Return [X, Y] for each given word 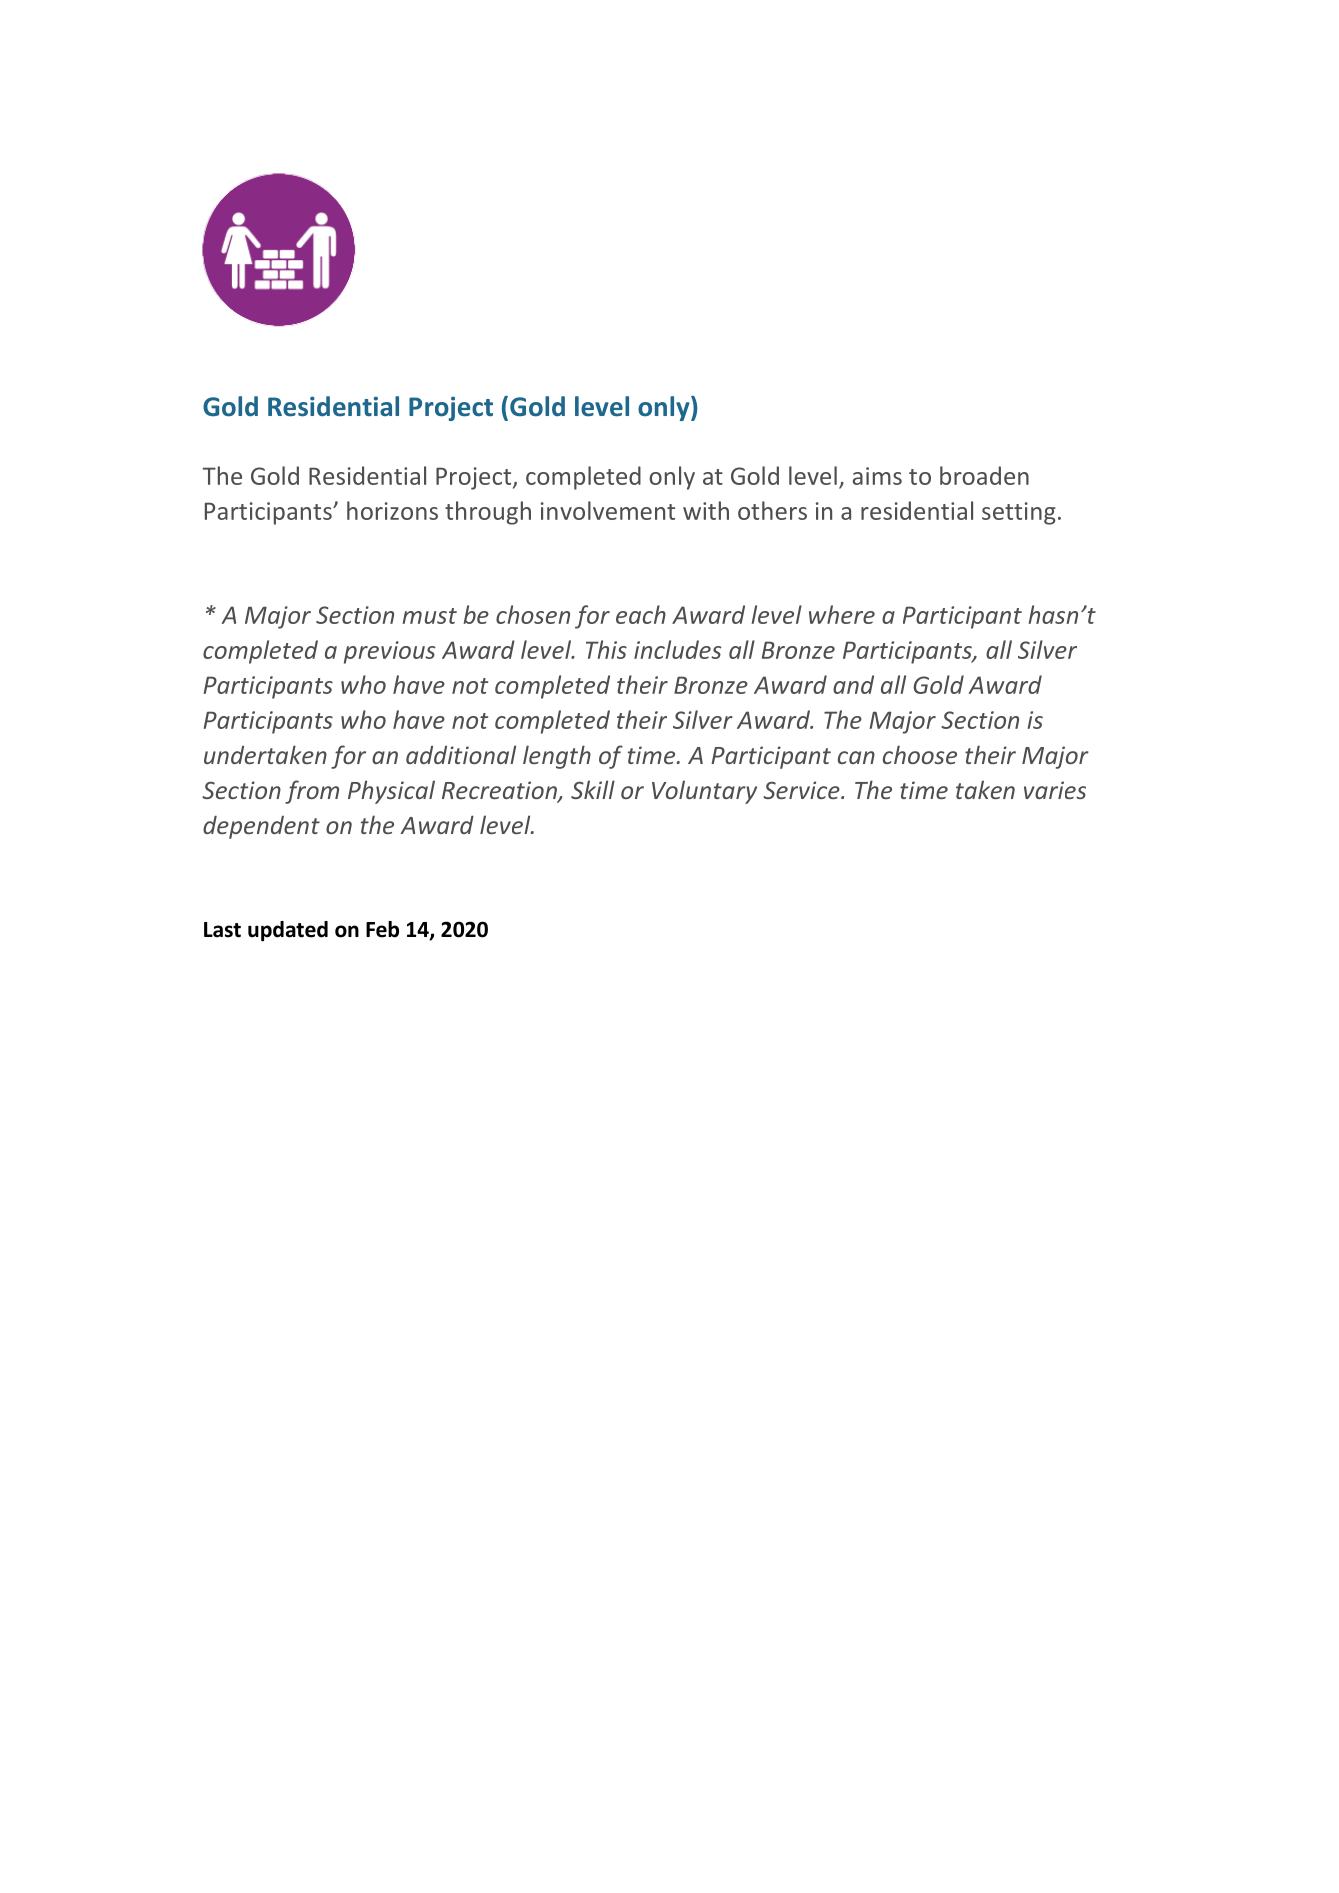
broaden [984, 475]
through [488, 513]
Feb [382, 929]
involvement [608, 510]
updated [288, 931]
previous [390, 652]
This [606, 649]
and [853, 684]
